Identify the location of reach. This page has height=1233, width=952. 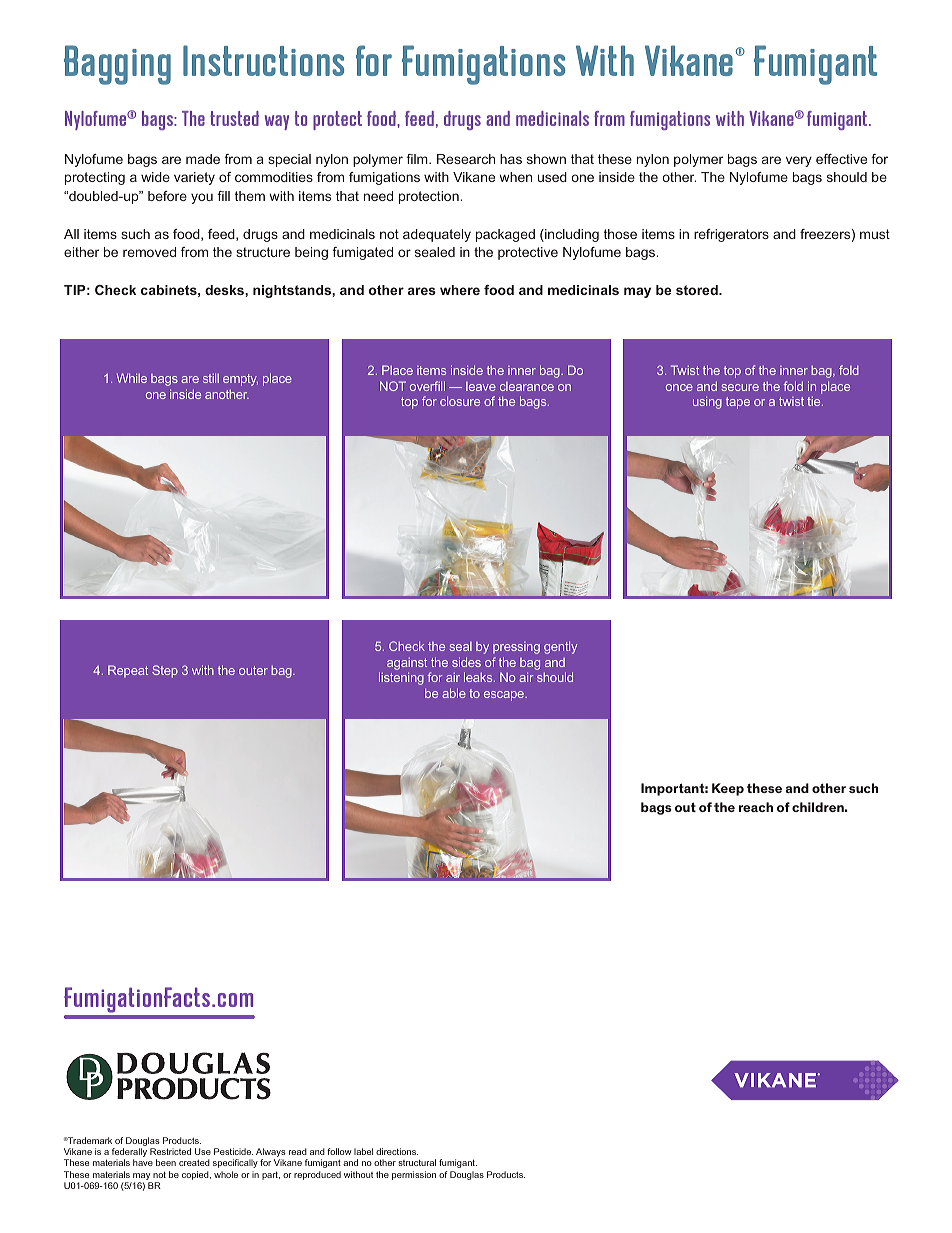
(756, 807).
